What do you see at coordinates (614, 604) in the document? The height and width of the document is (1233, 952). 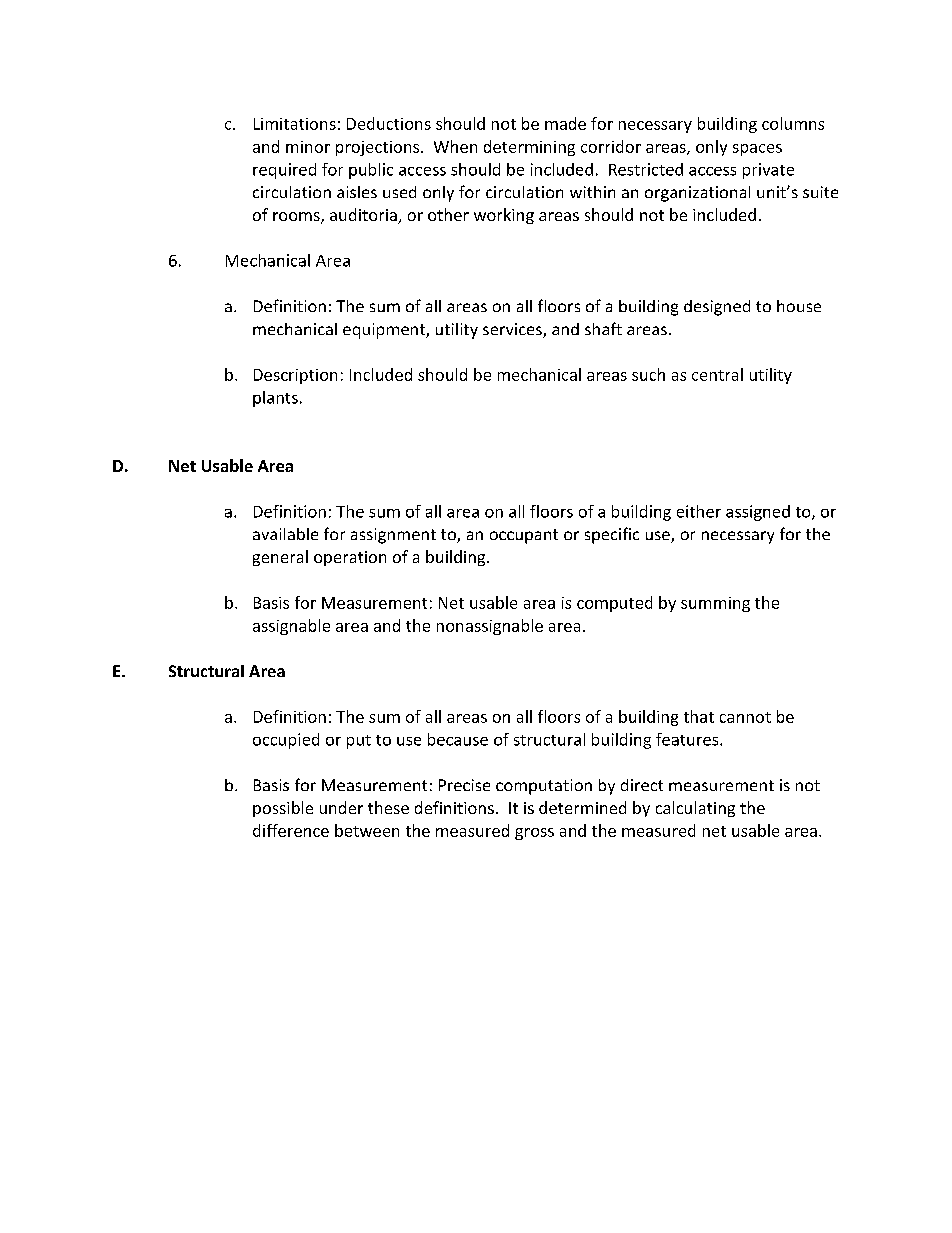 I see `computed` at bounding box center [614, 604].
